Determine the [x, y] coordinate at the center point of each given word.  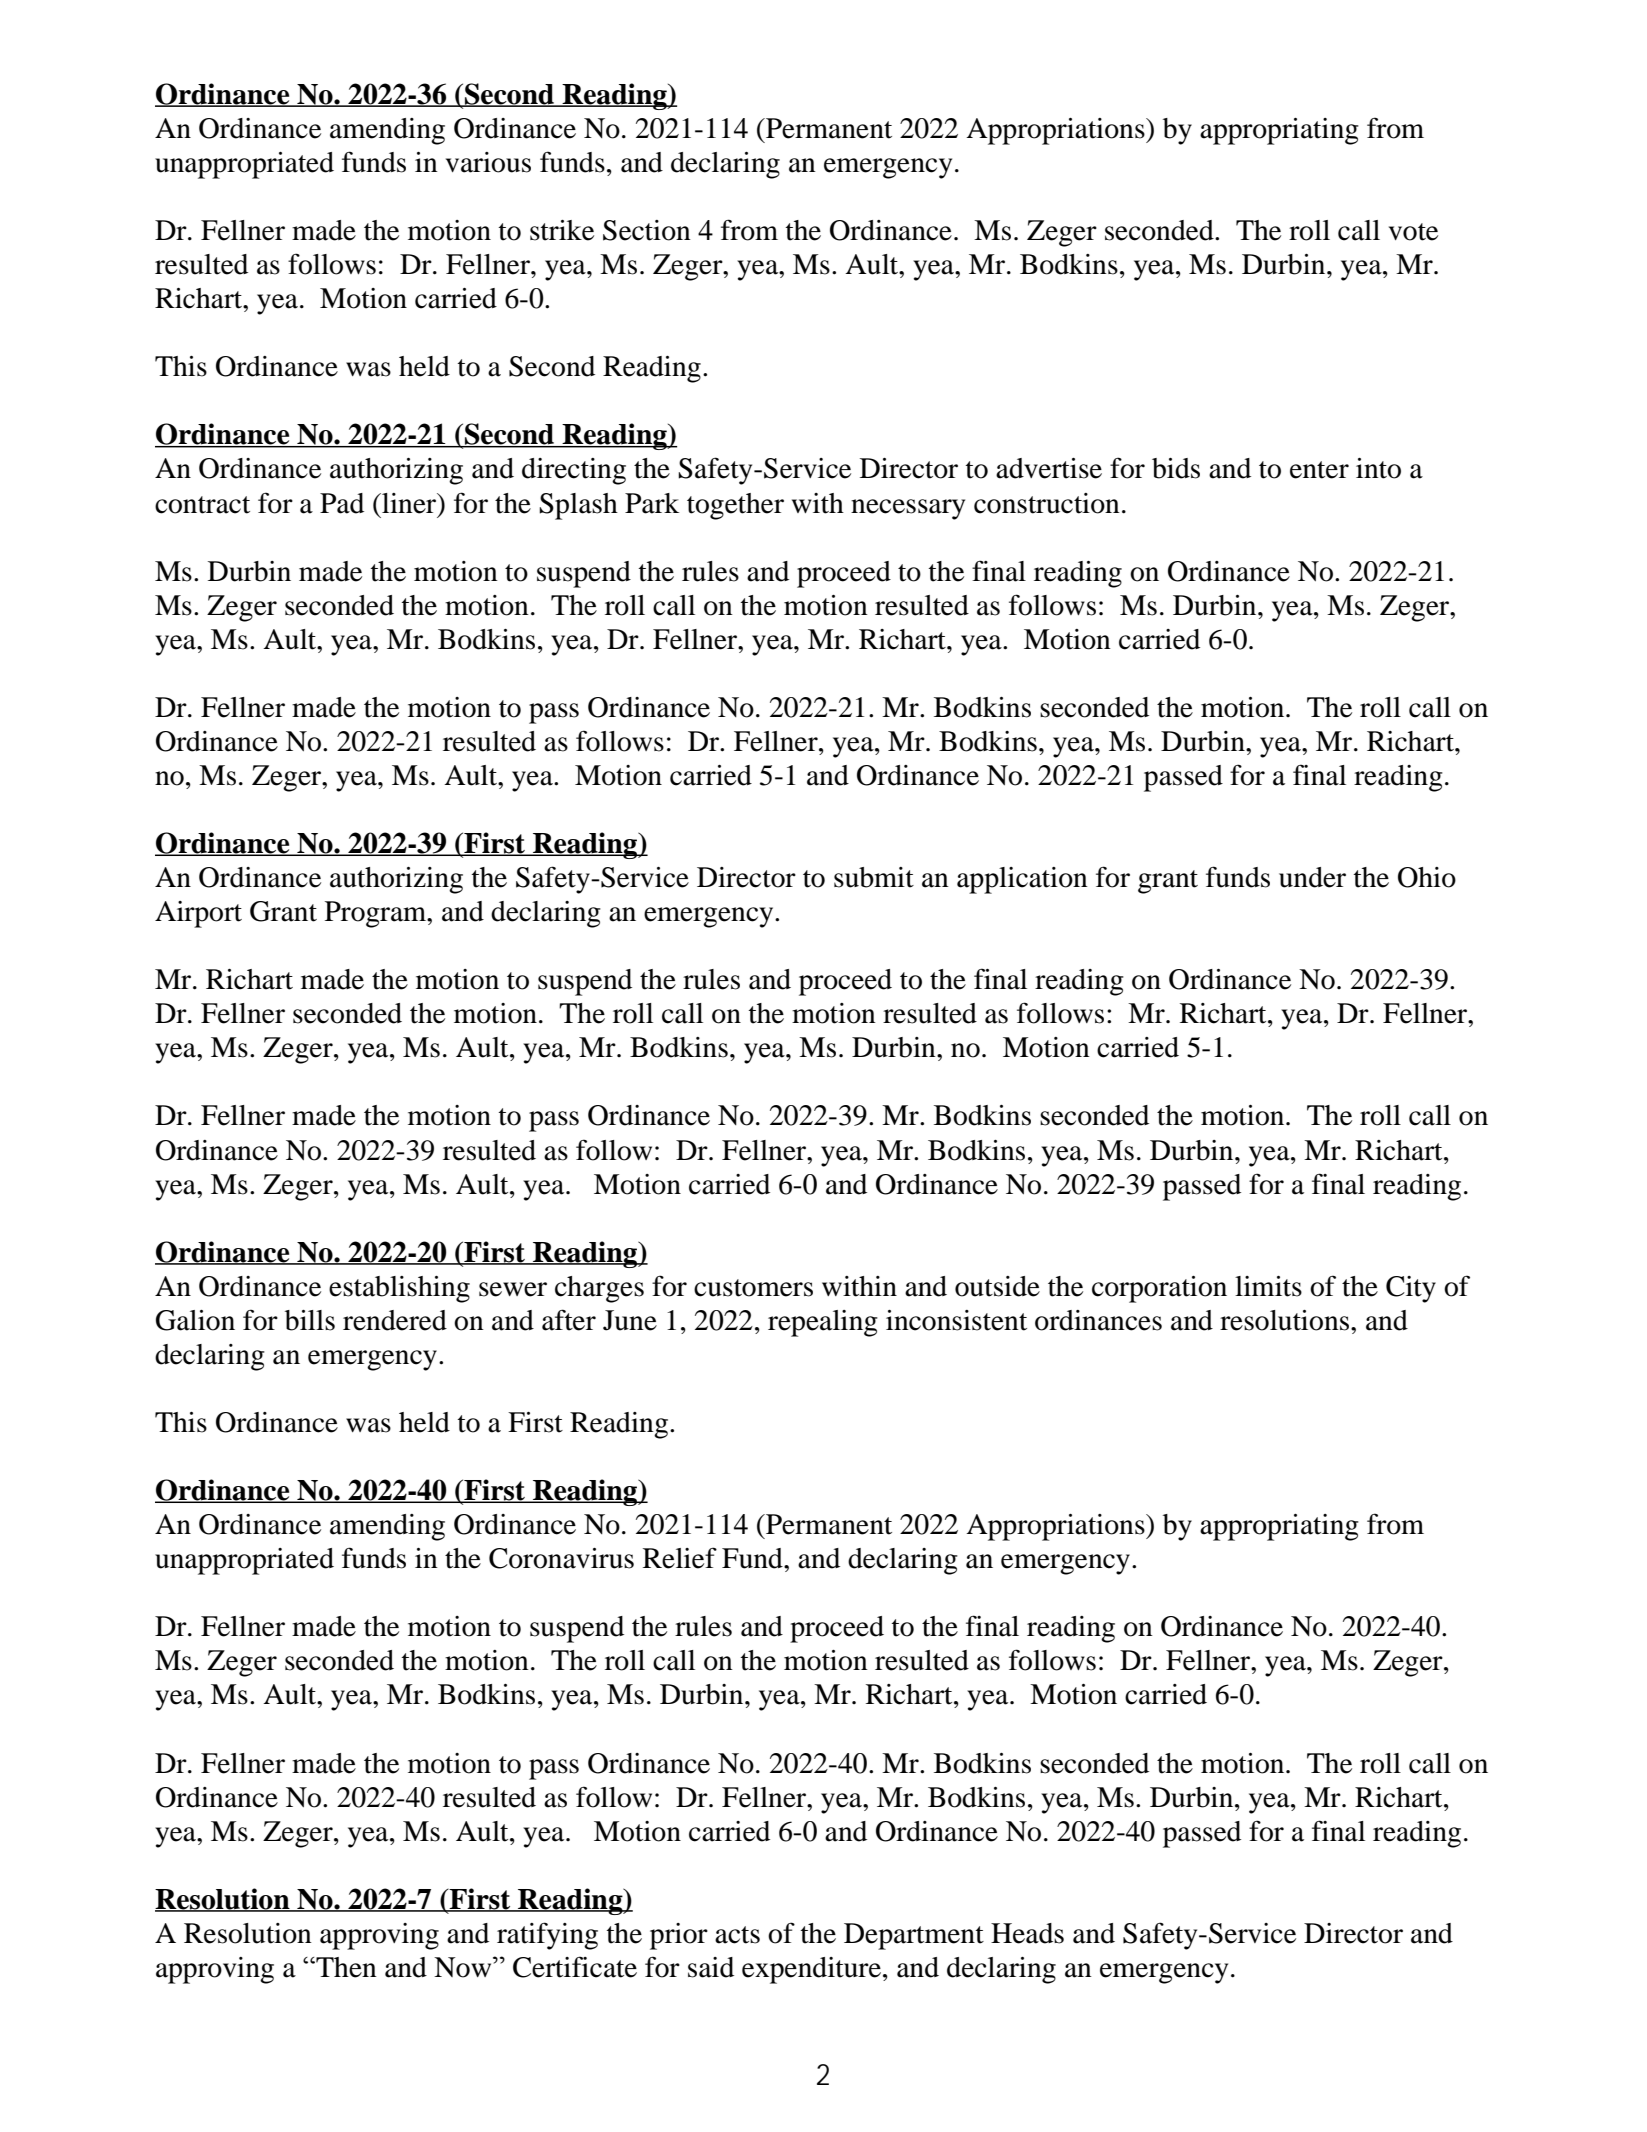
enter [1319, 470]
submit [874, 877]
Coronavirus [561, 1558]
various [488, 162]
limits [1268, 1286]
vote [1413, 232]
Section [647, 230]
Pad [342, 503]
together [735, 506]
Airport [198, 914]
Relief [680, 1558]
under [1312, 877]
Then [345, 1967]
